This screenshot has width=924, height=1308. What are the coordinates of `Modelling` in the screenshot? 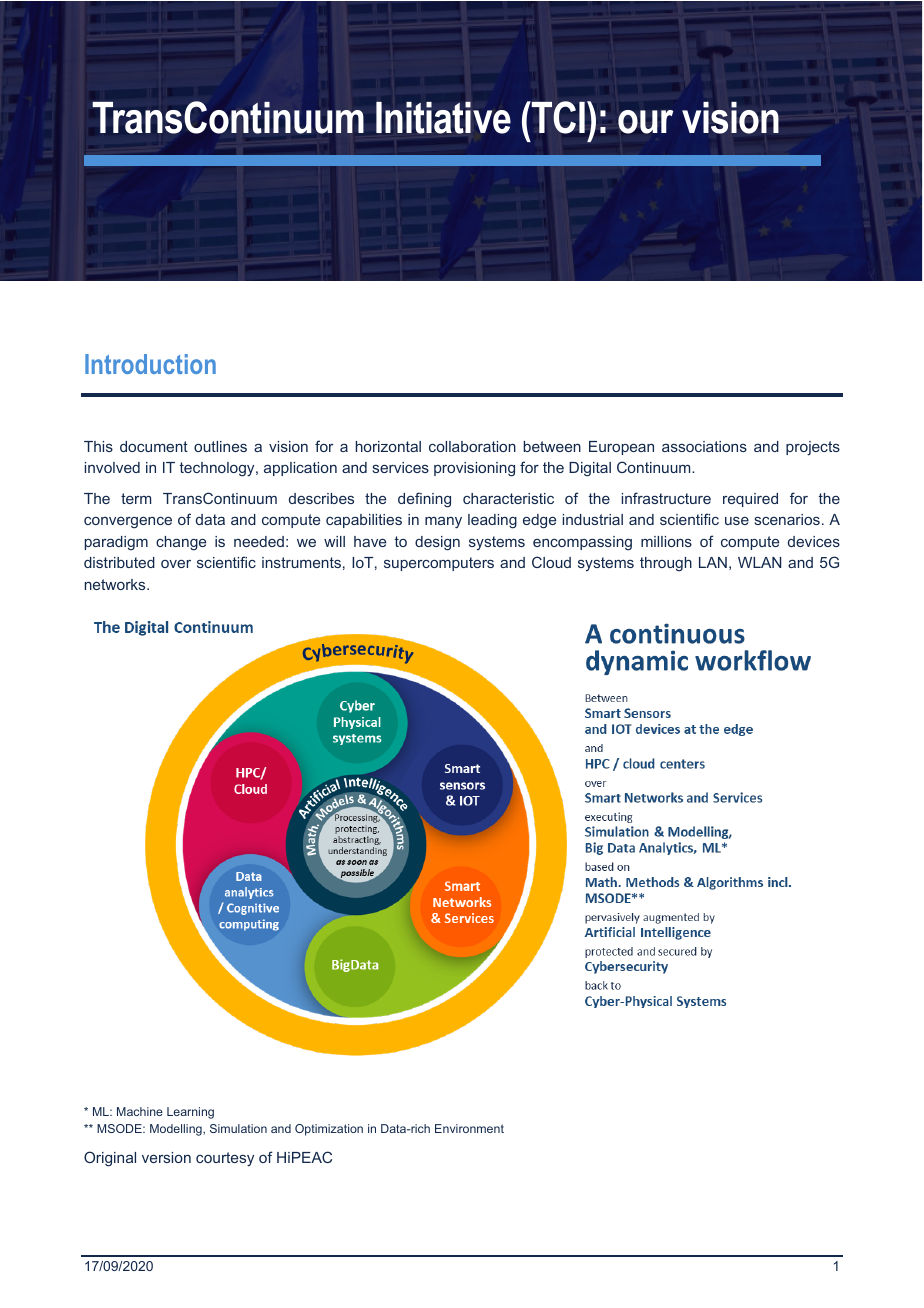 It's located at (177, 1130).
